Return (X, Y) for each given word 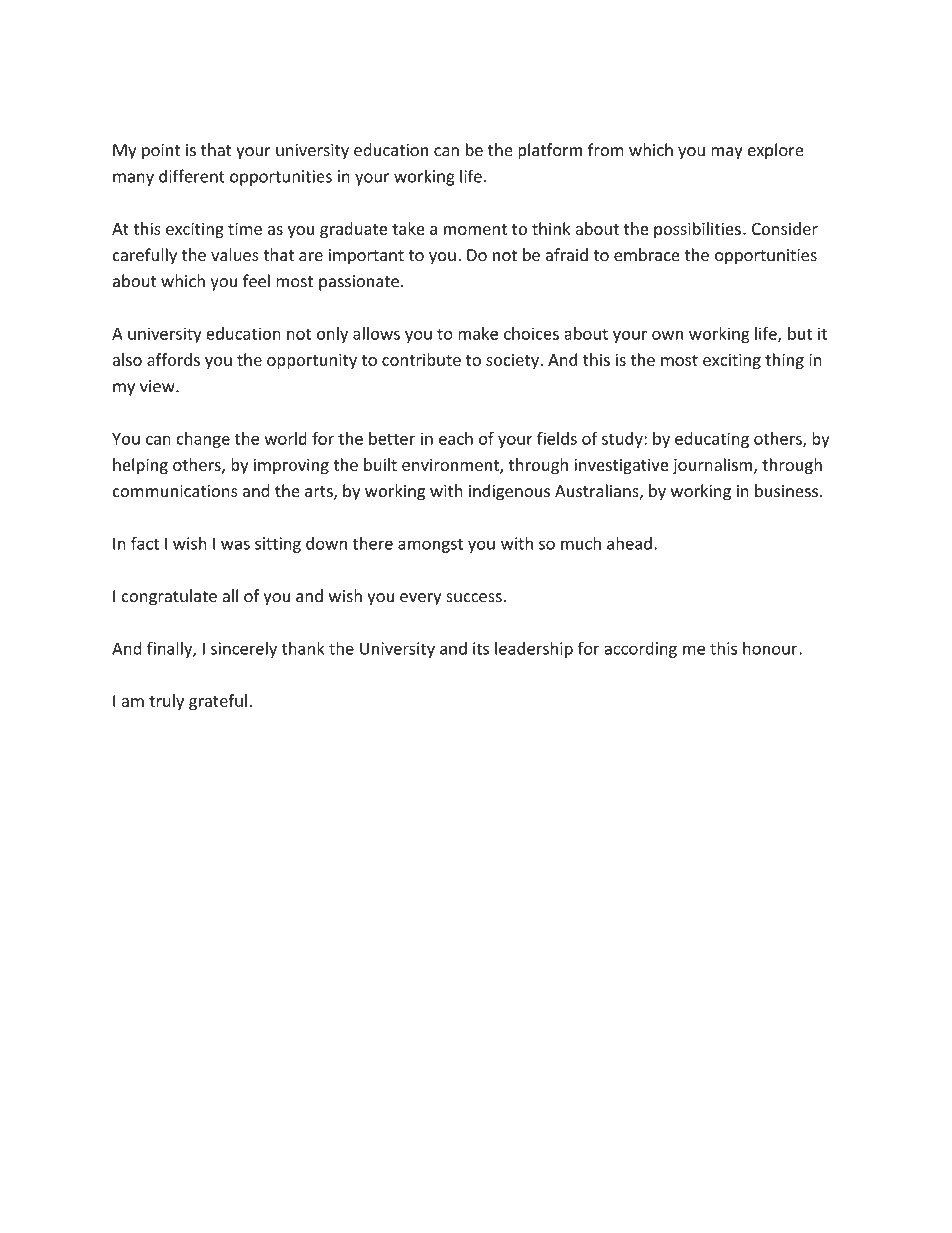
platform (550, 151)
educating (712, 440)
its (481, 648)
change (203, 440)
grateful (218, 702)
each (456, 438)
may (727, 153)
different (192, 176)
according (640, 650)
